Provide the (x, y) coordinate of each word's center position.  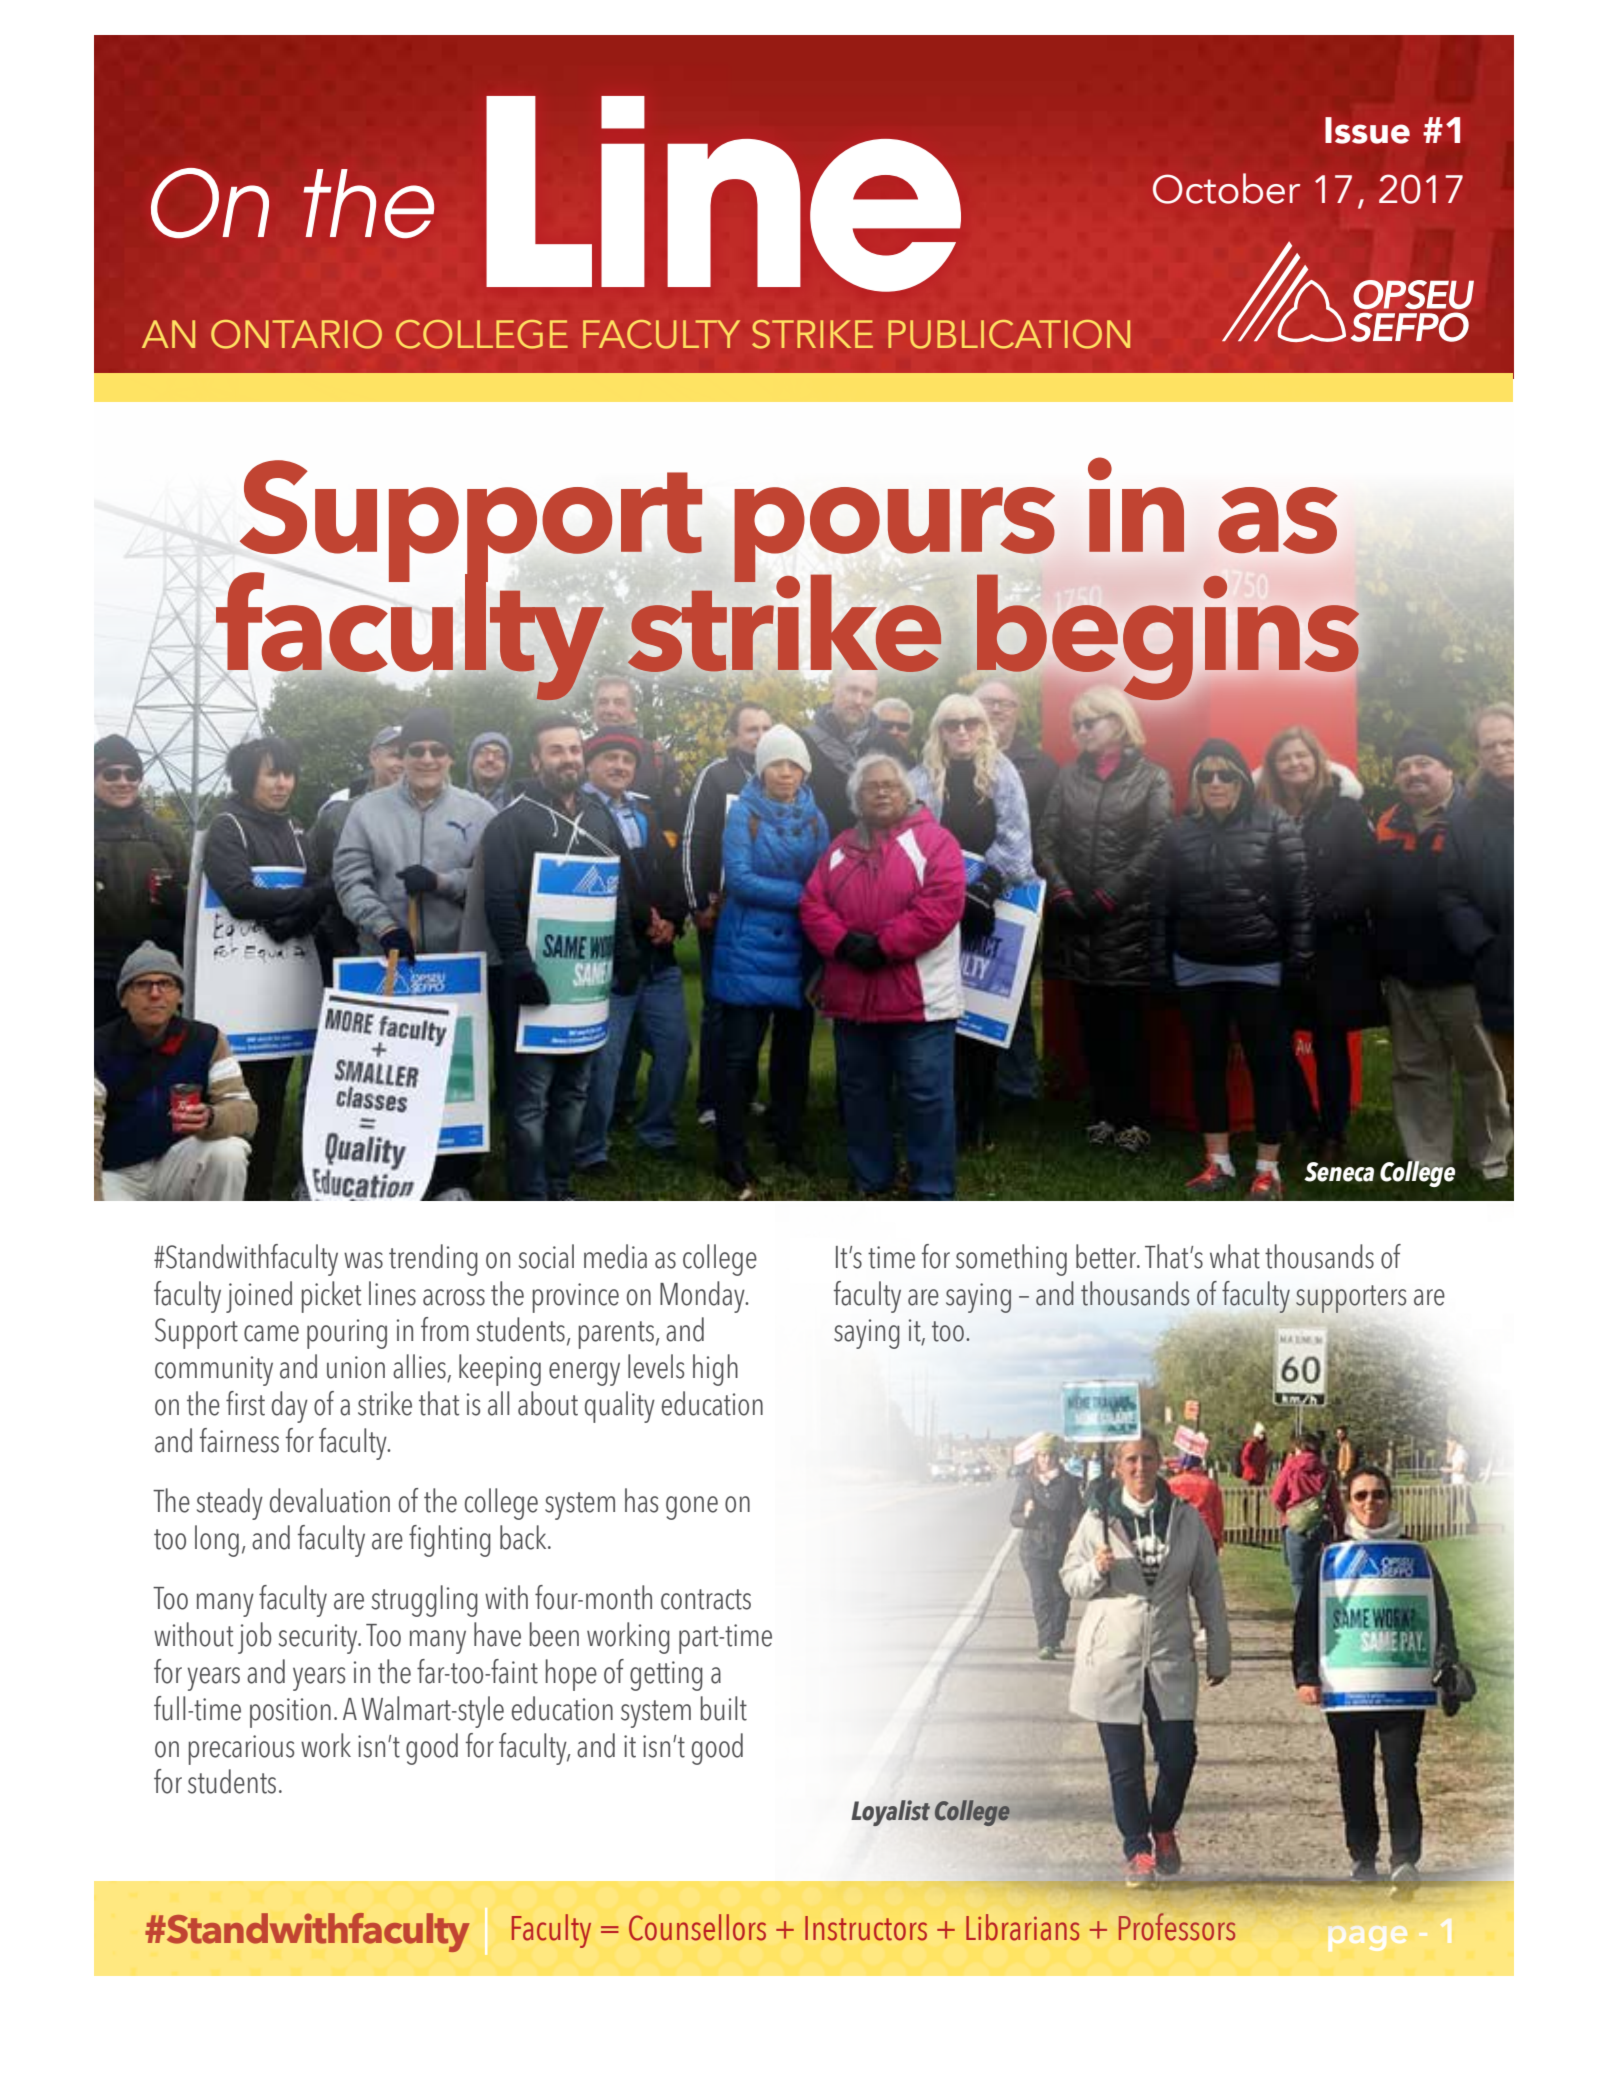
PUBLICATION (1009, 334)
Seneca (1339, 1172)
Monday (703, 1297)
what (1235, 1256)
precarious (241, 1750)
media (615, 1256)
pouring (347, 1334)
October (1226, 188)
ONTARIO (296, 334)
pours (894, 535)
